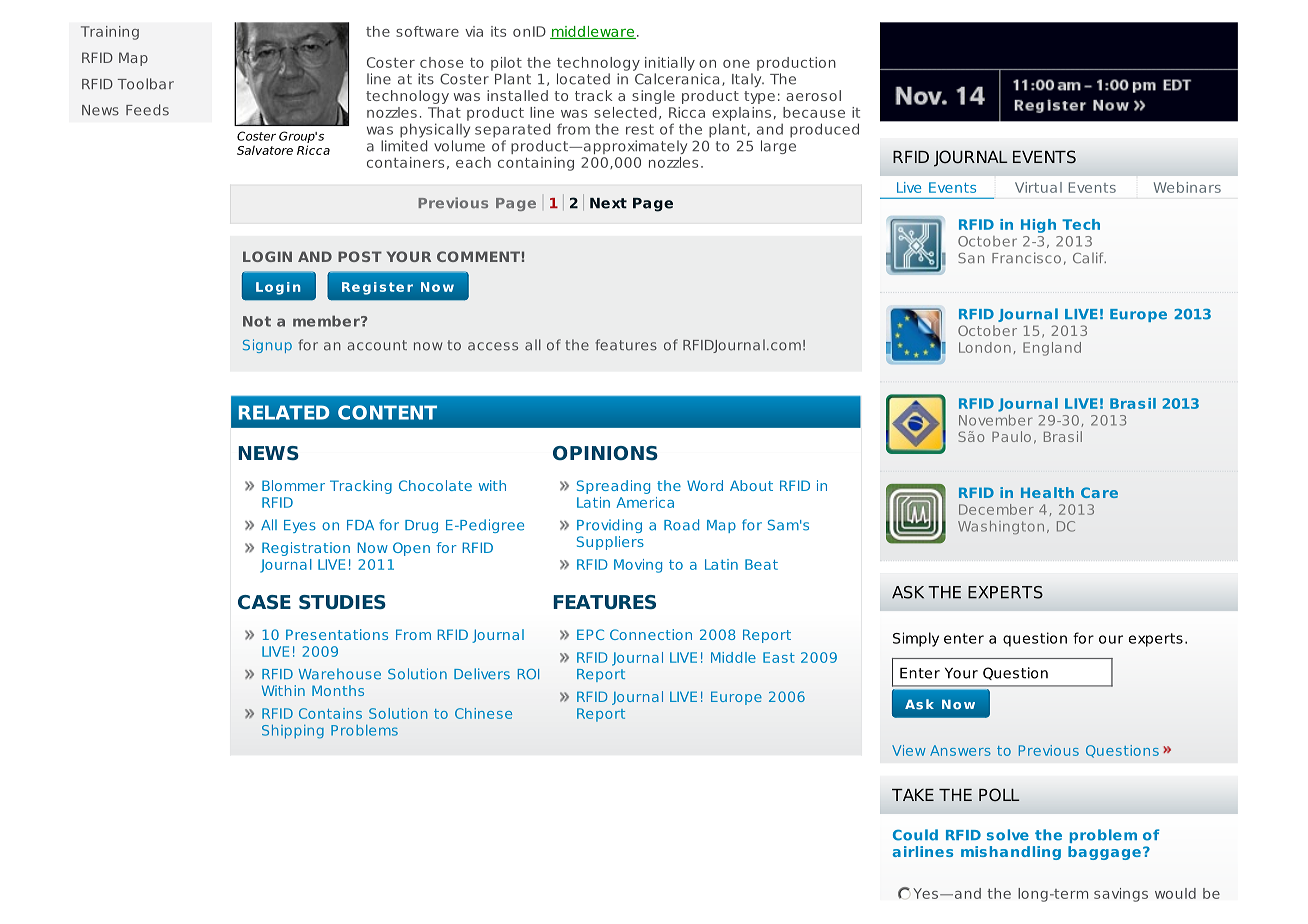 This screenshot has width=1308, height=924. I want to click on initially, so click(670, 64).
